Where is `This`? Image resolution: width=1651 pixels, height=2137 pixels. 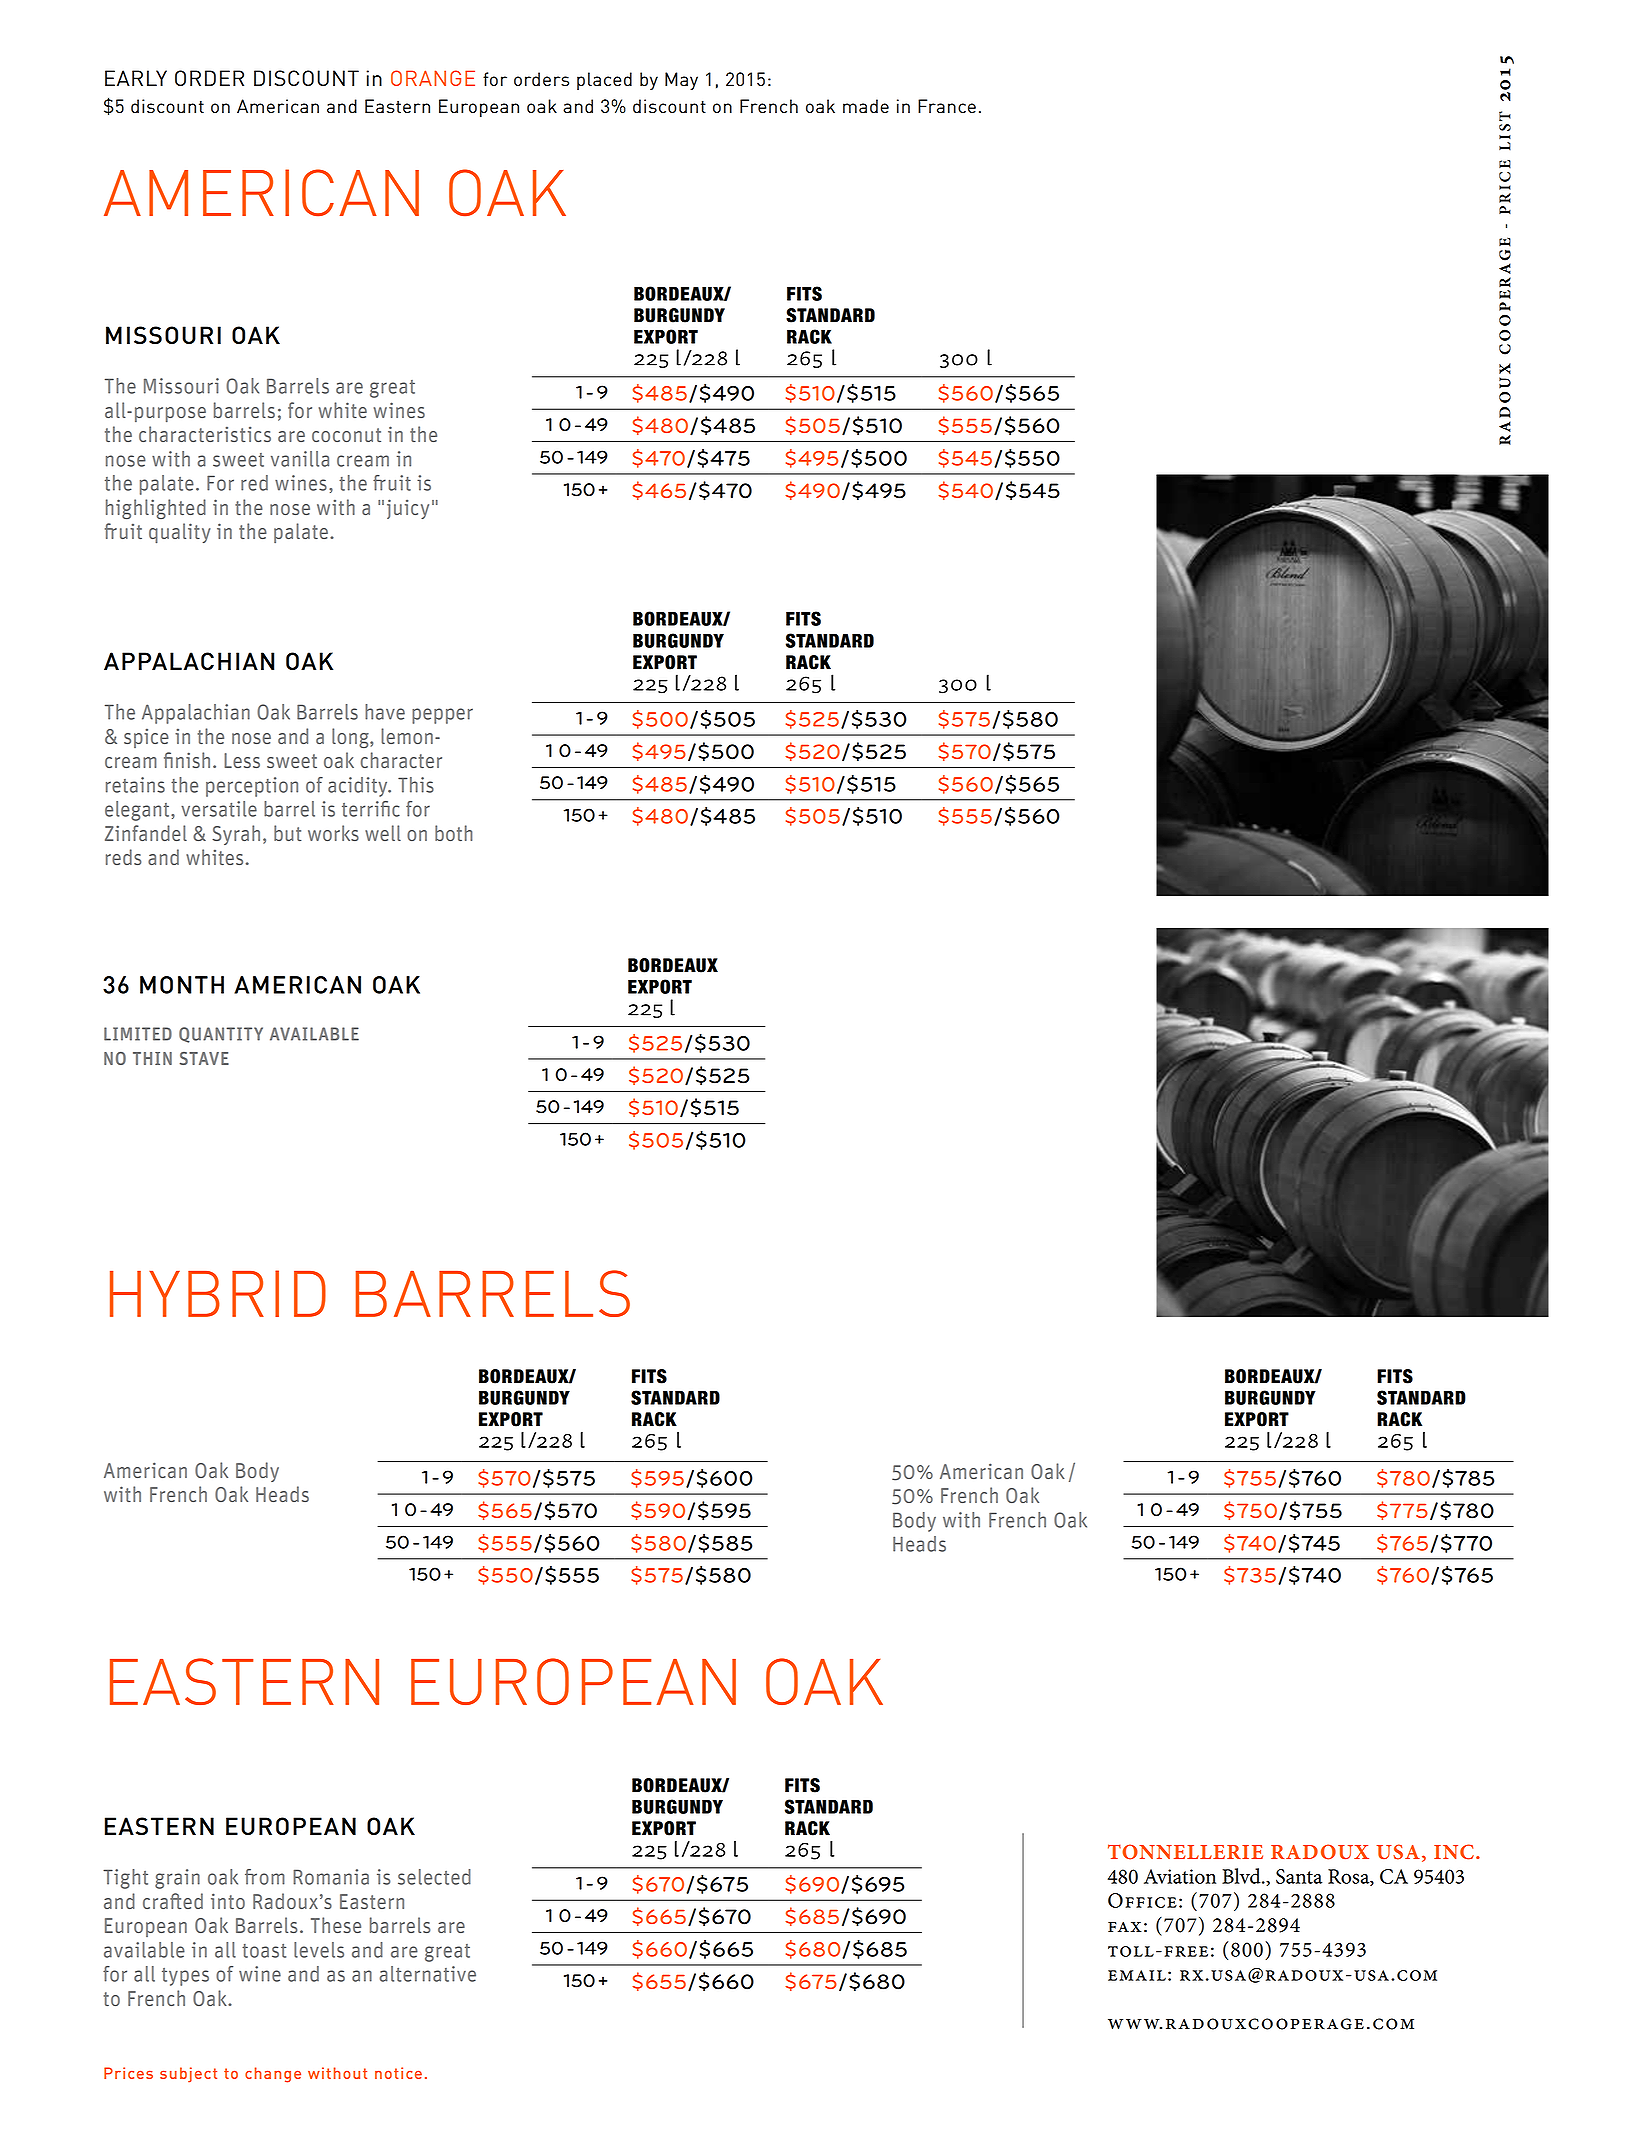
This is located at coordinates (416, 785).
